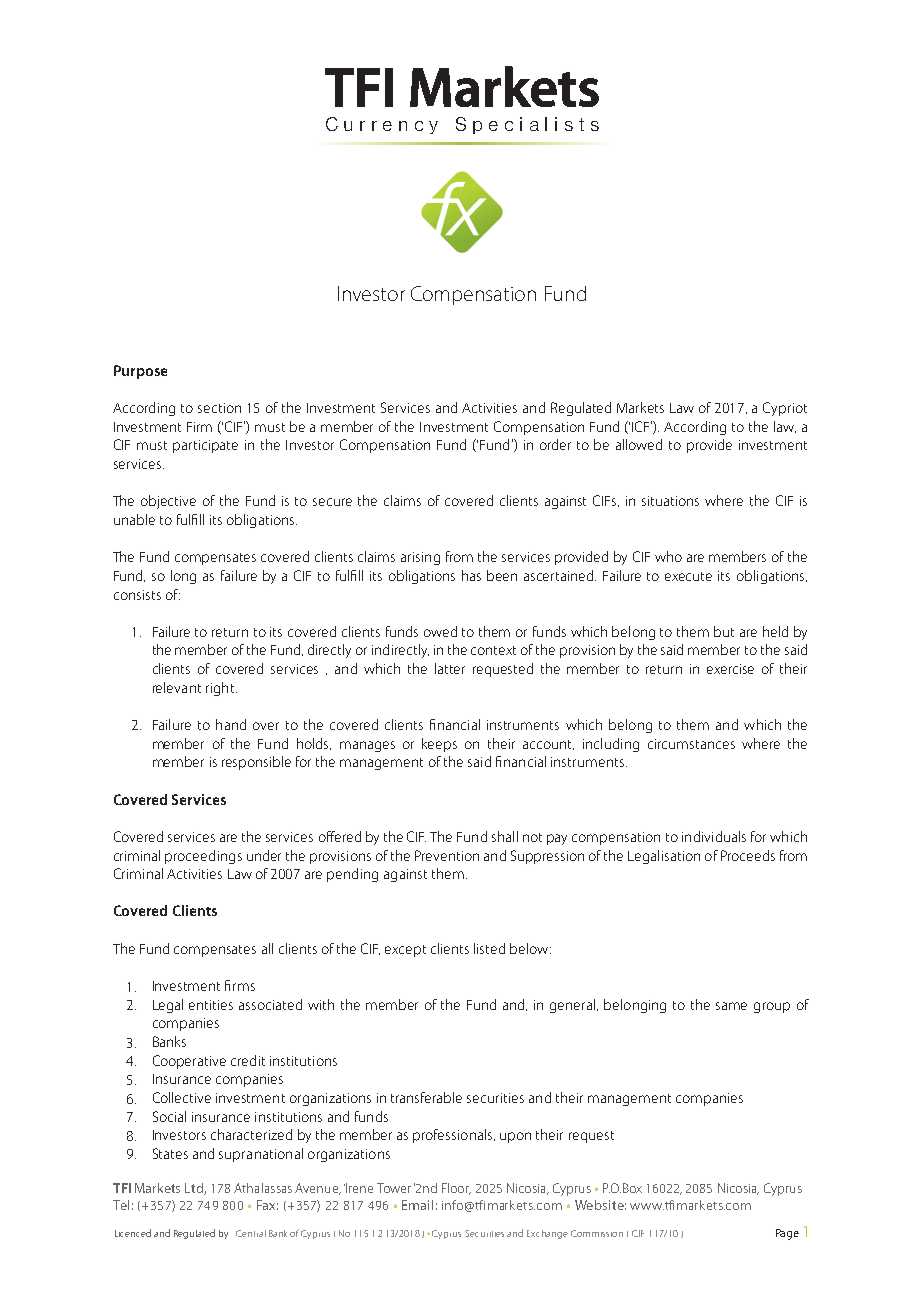  Describe the element at coordinates (420, 558) in the page. I see `arising` at that location.
